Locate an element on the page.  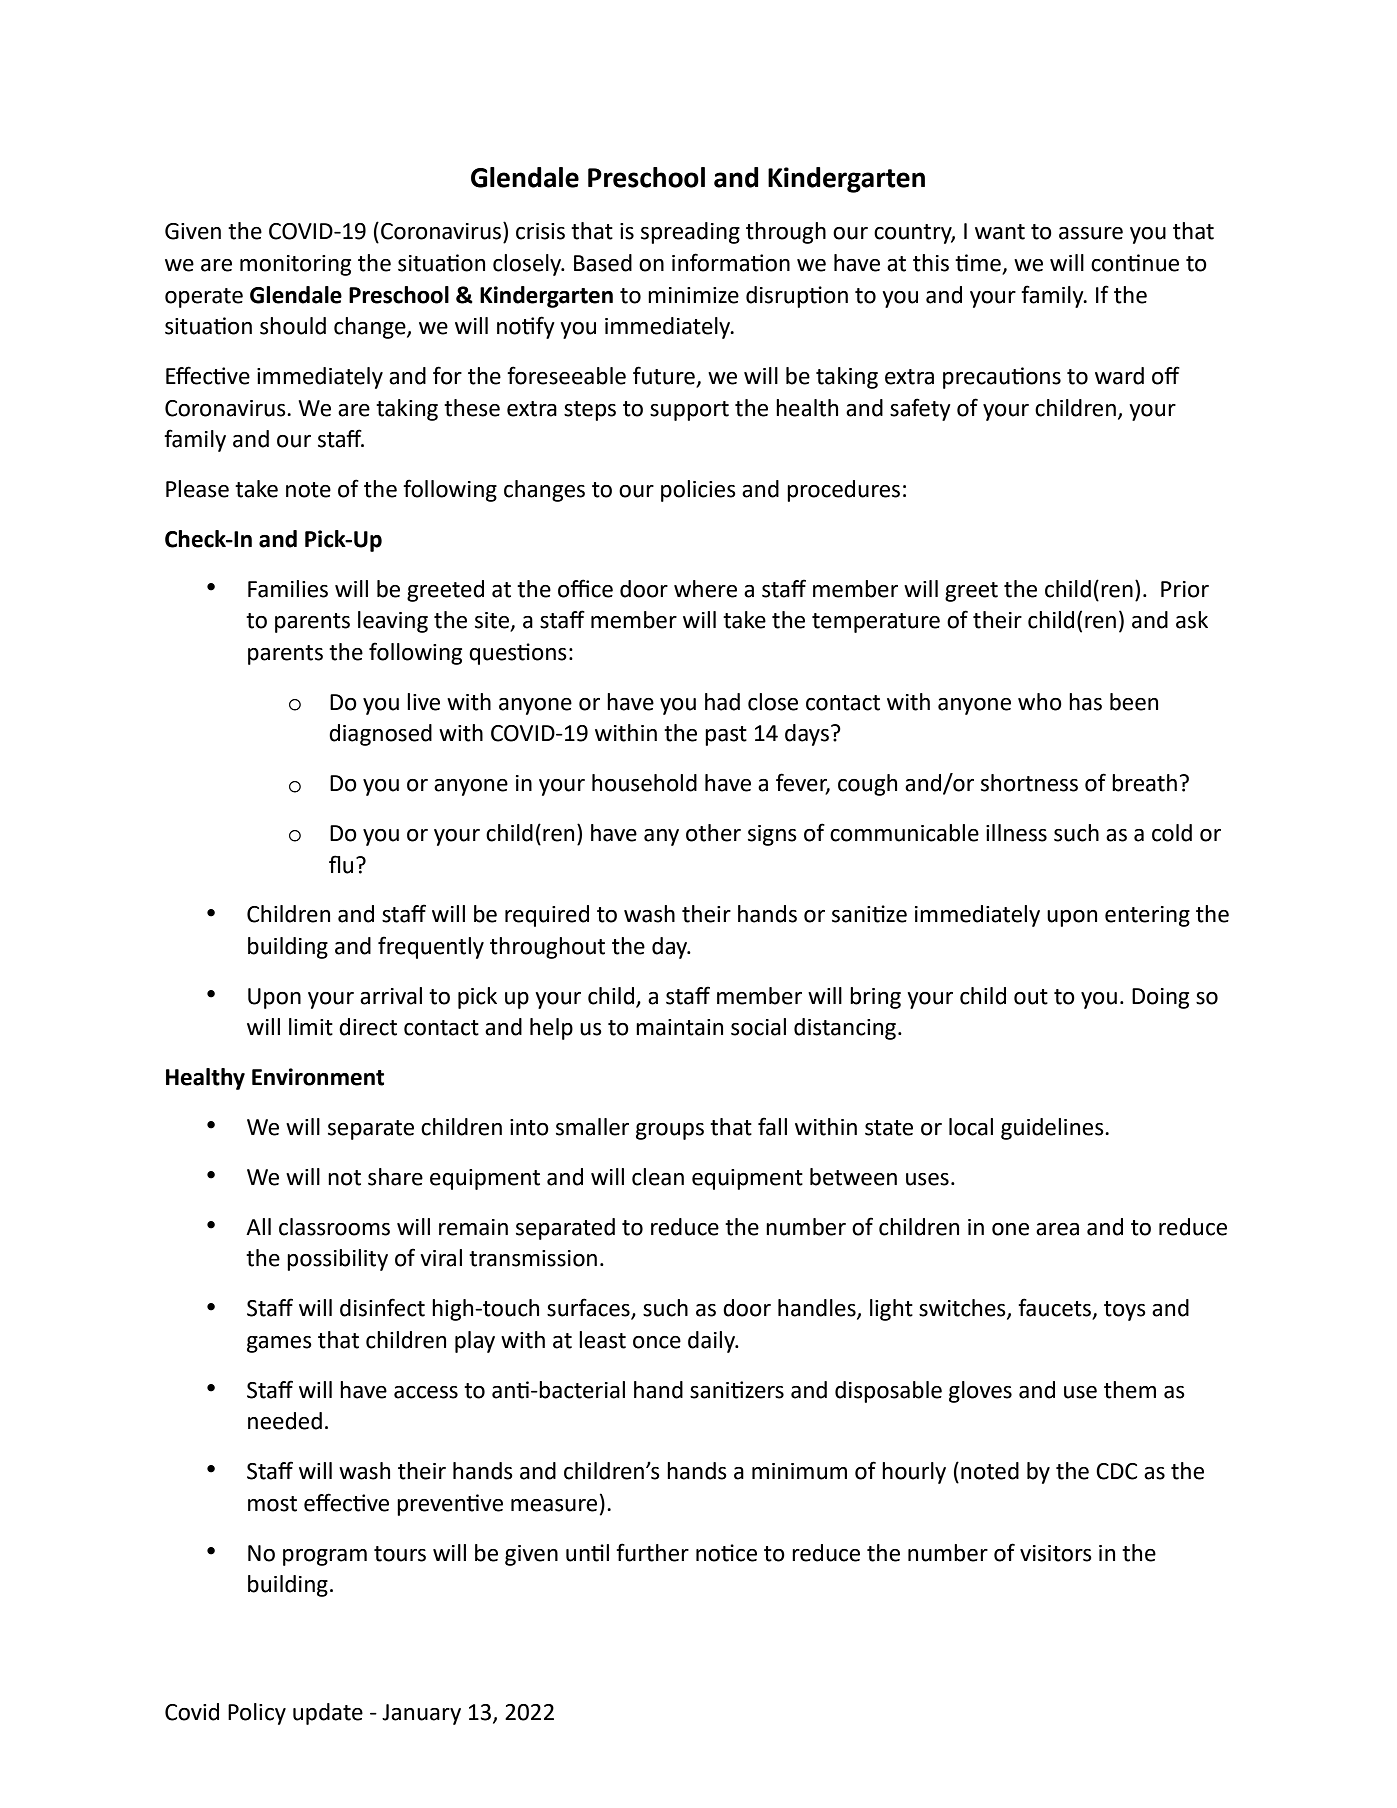
monitoring is located at coordinates (295, 265).
